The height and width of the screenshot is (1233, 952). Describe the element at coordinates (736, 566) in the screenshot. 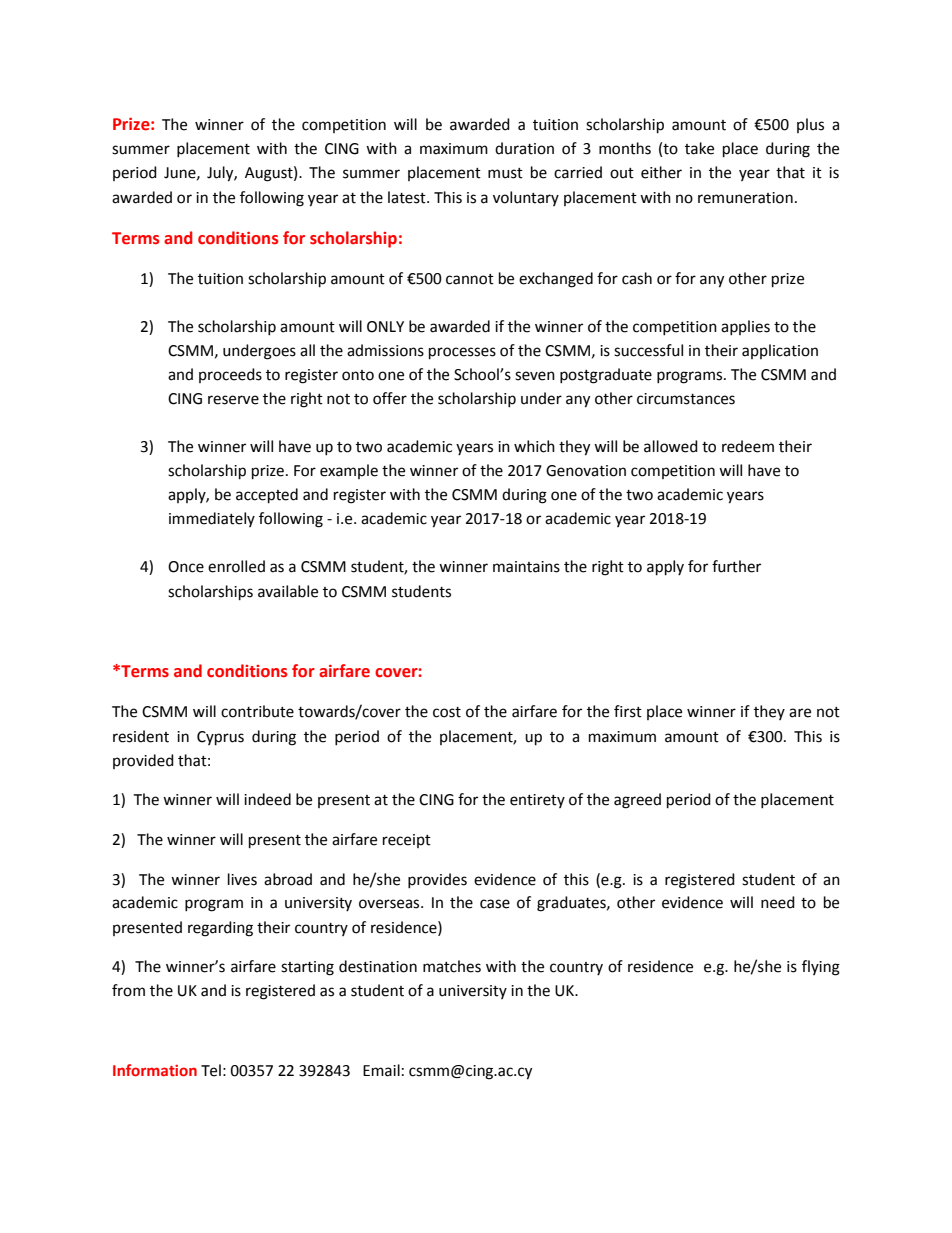

I see `further` at that location.
